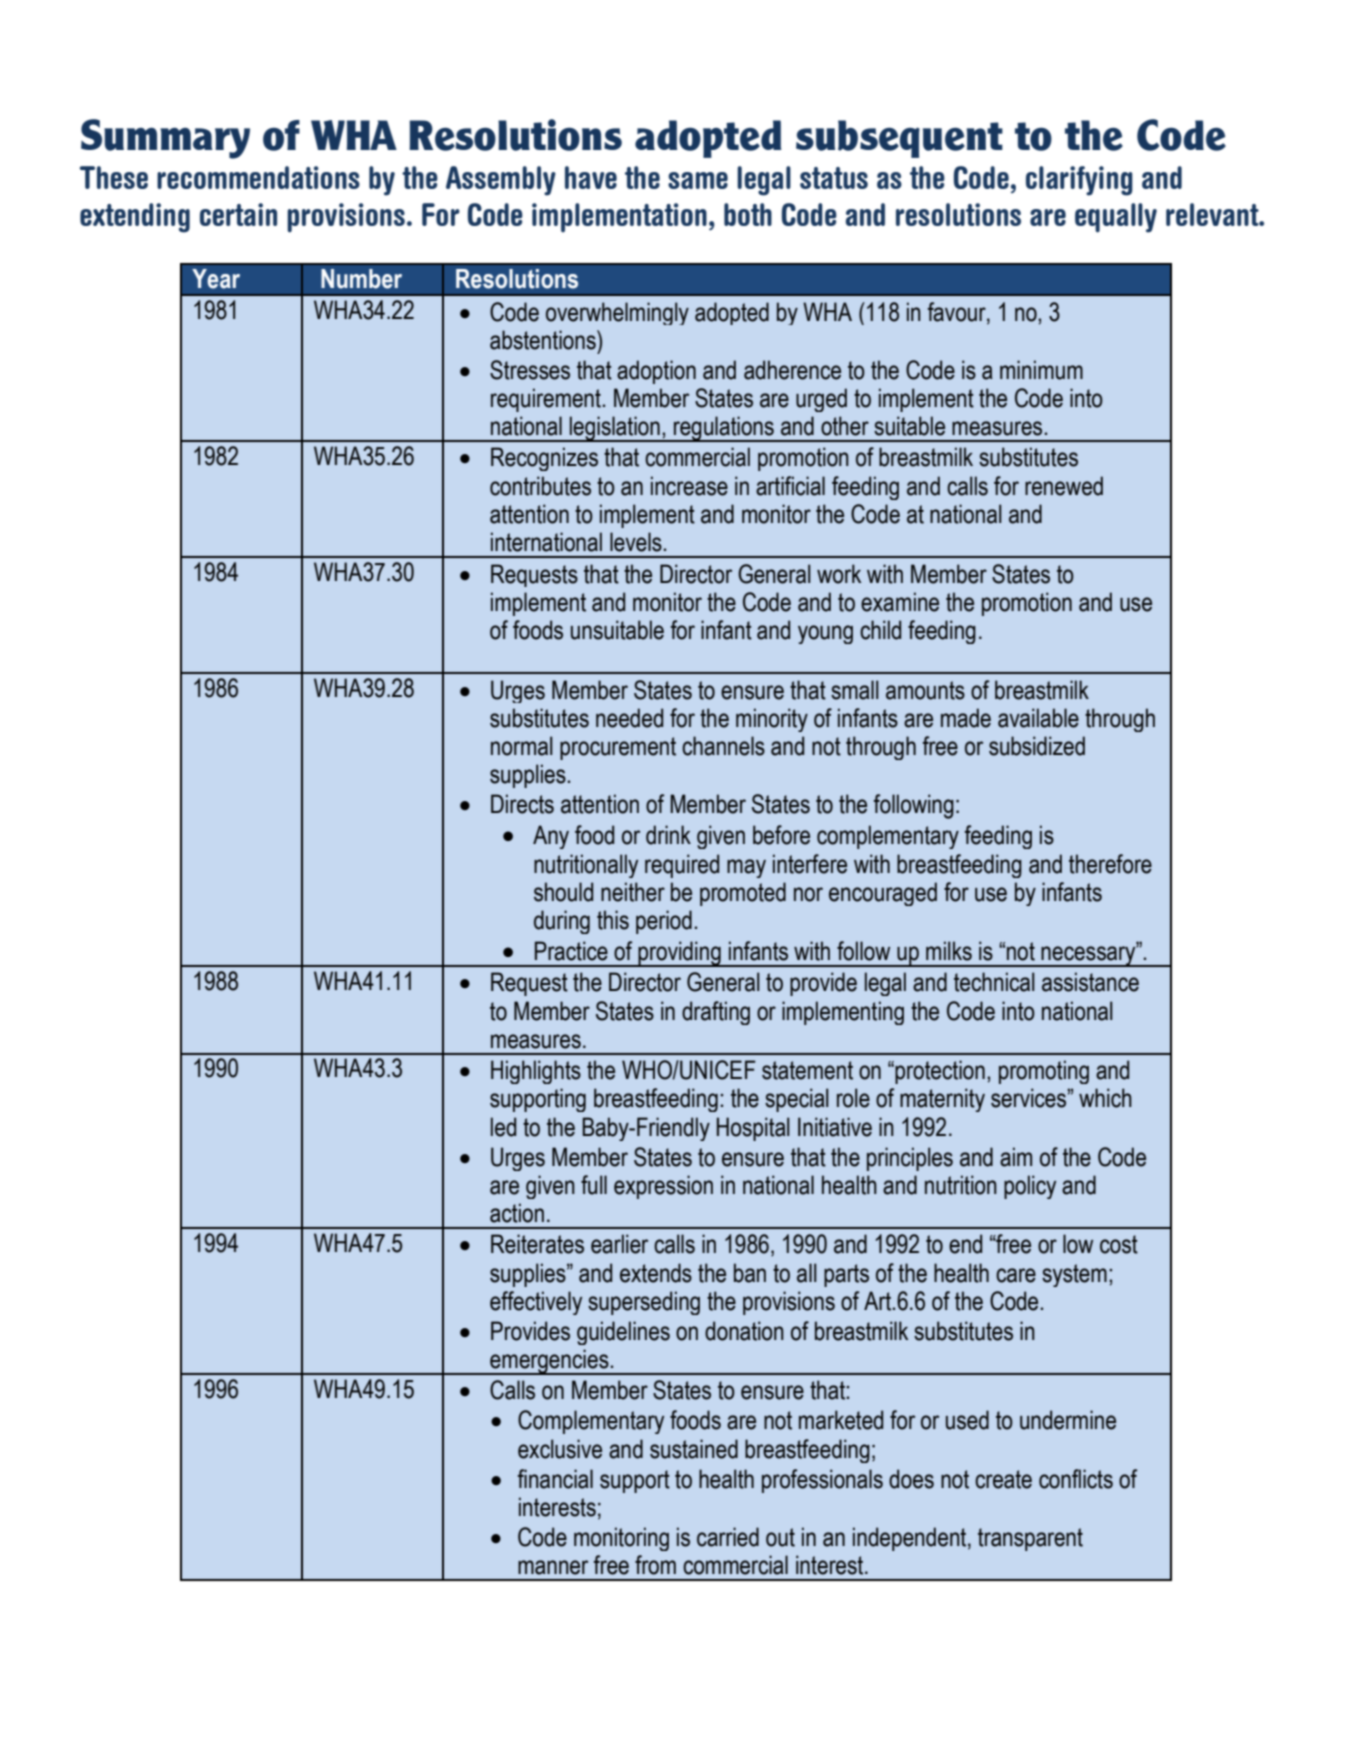 Image resolution: width=1351 pixels, height=1748 pixels. What do you see at coordinates (591, 177) in the screenshot?
I see `have` at bounding box center [591, 177].
